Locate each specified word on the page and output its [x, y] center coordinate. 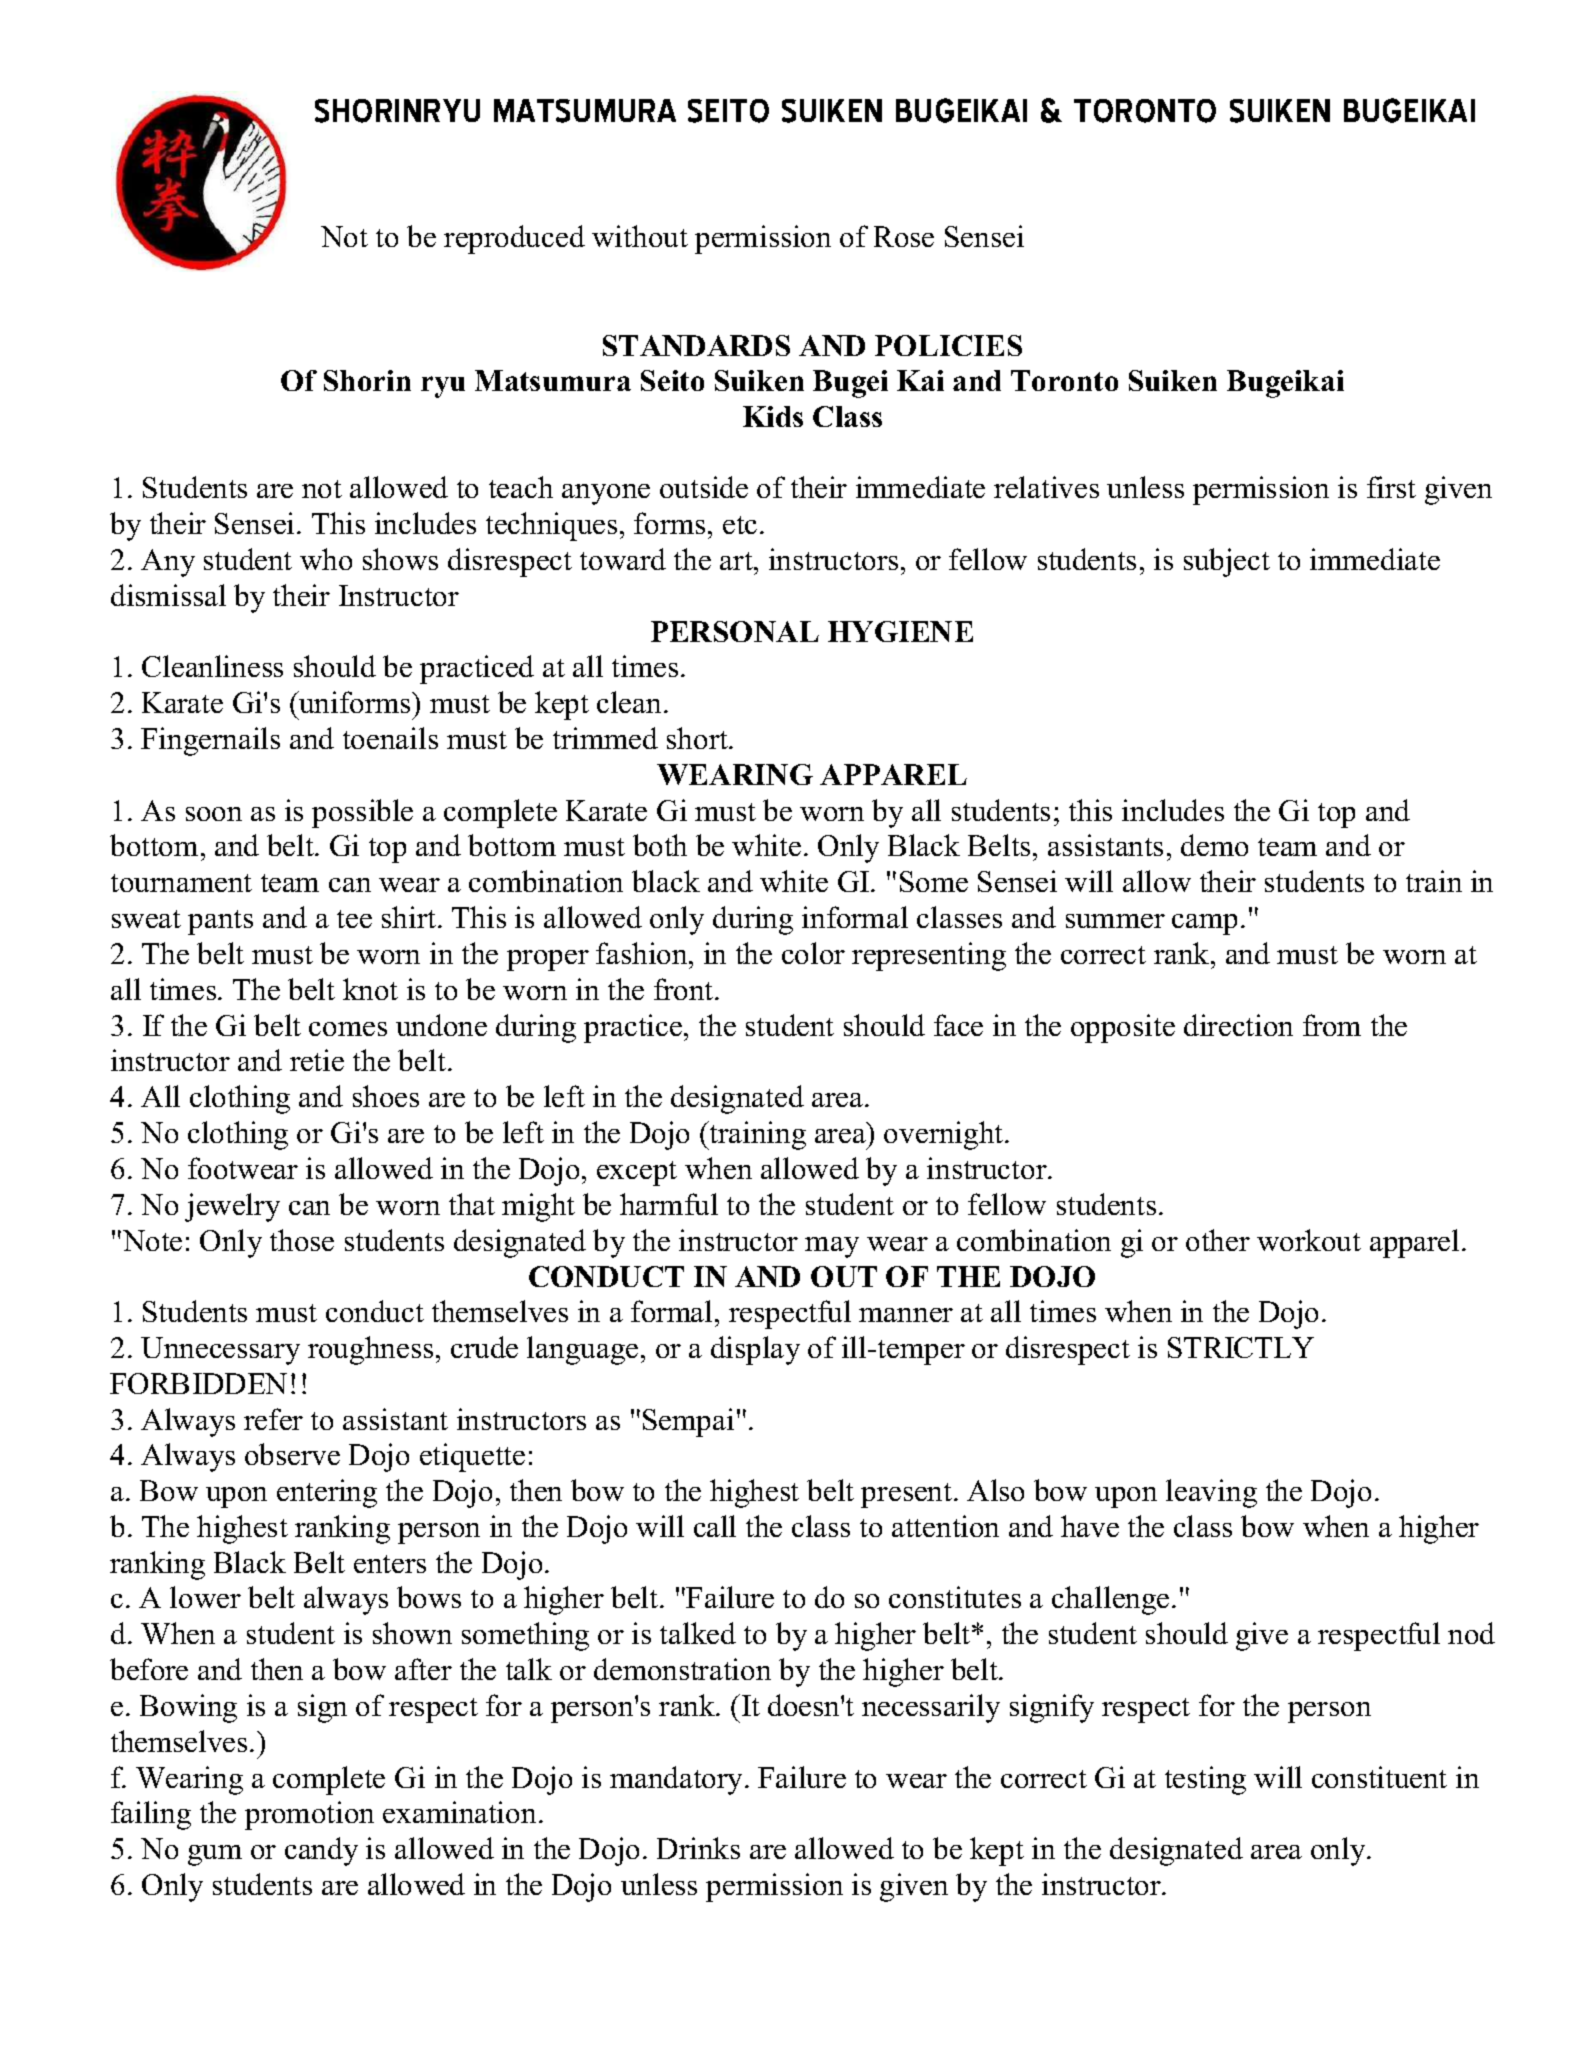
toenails [390, 738]
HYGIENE [900, 631]
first [1391, 487]
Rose [904, 236]
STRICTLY [1241, 1347]
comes [348, 1029]
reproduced [514, 239]
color [813, 953]
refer [273, 1419]
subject [1227, 562]
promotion [309, 1815]
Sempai [688, 1422]
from [1332, 1025]
